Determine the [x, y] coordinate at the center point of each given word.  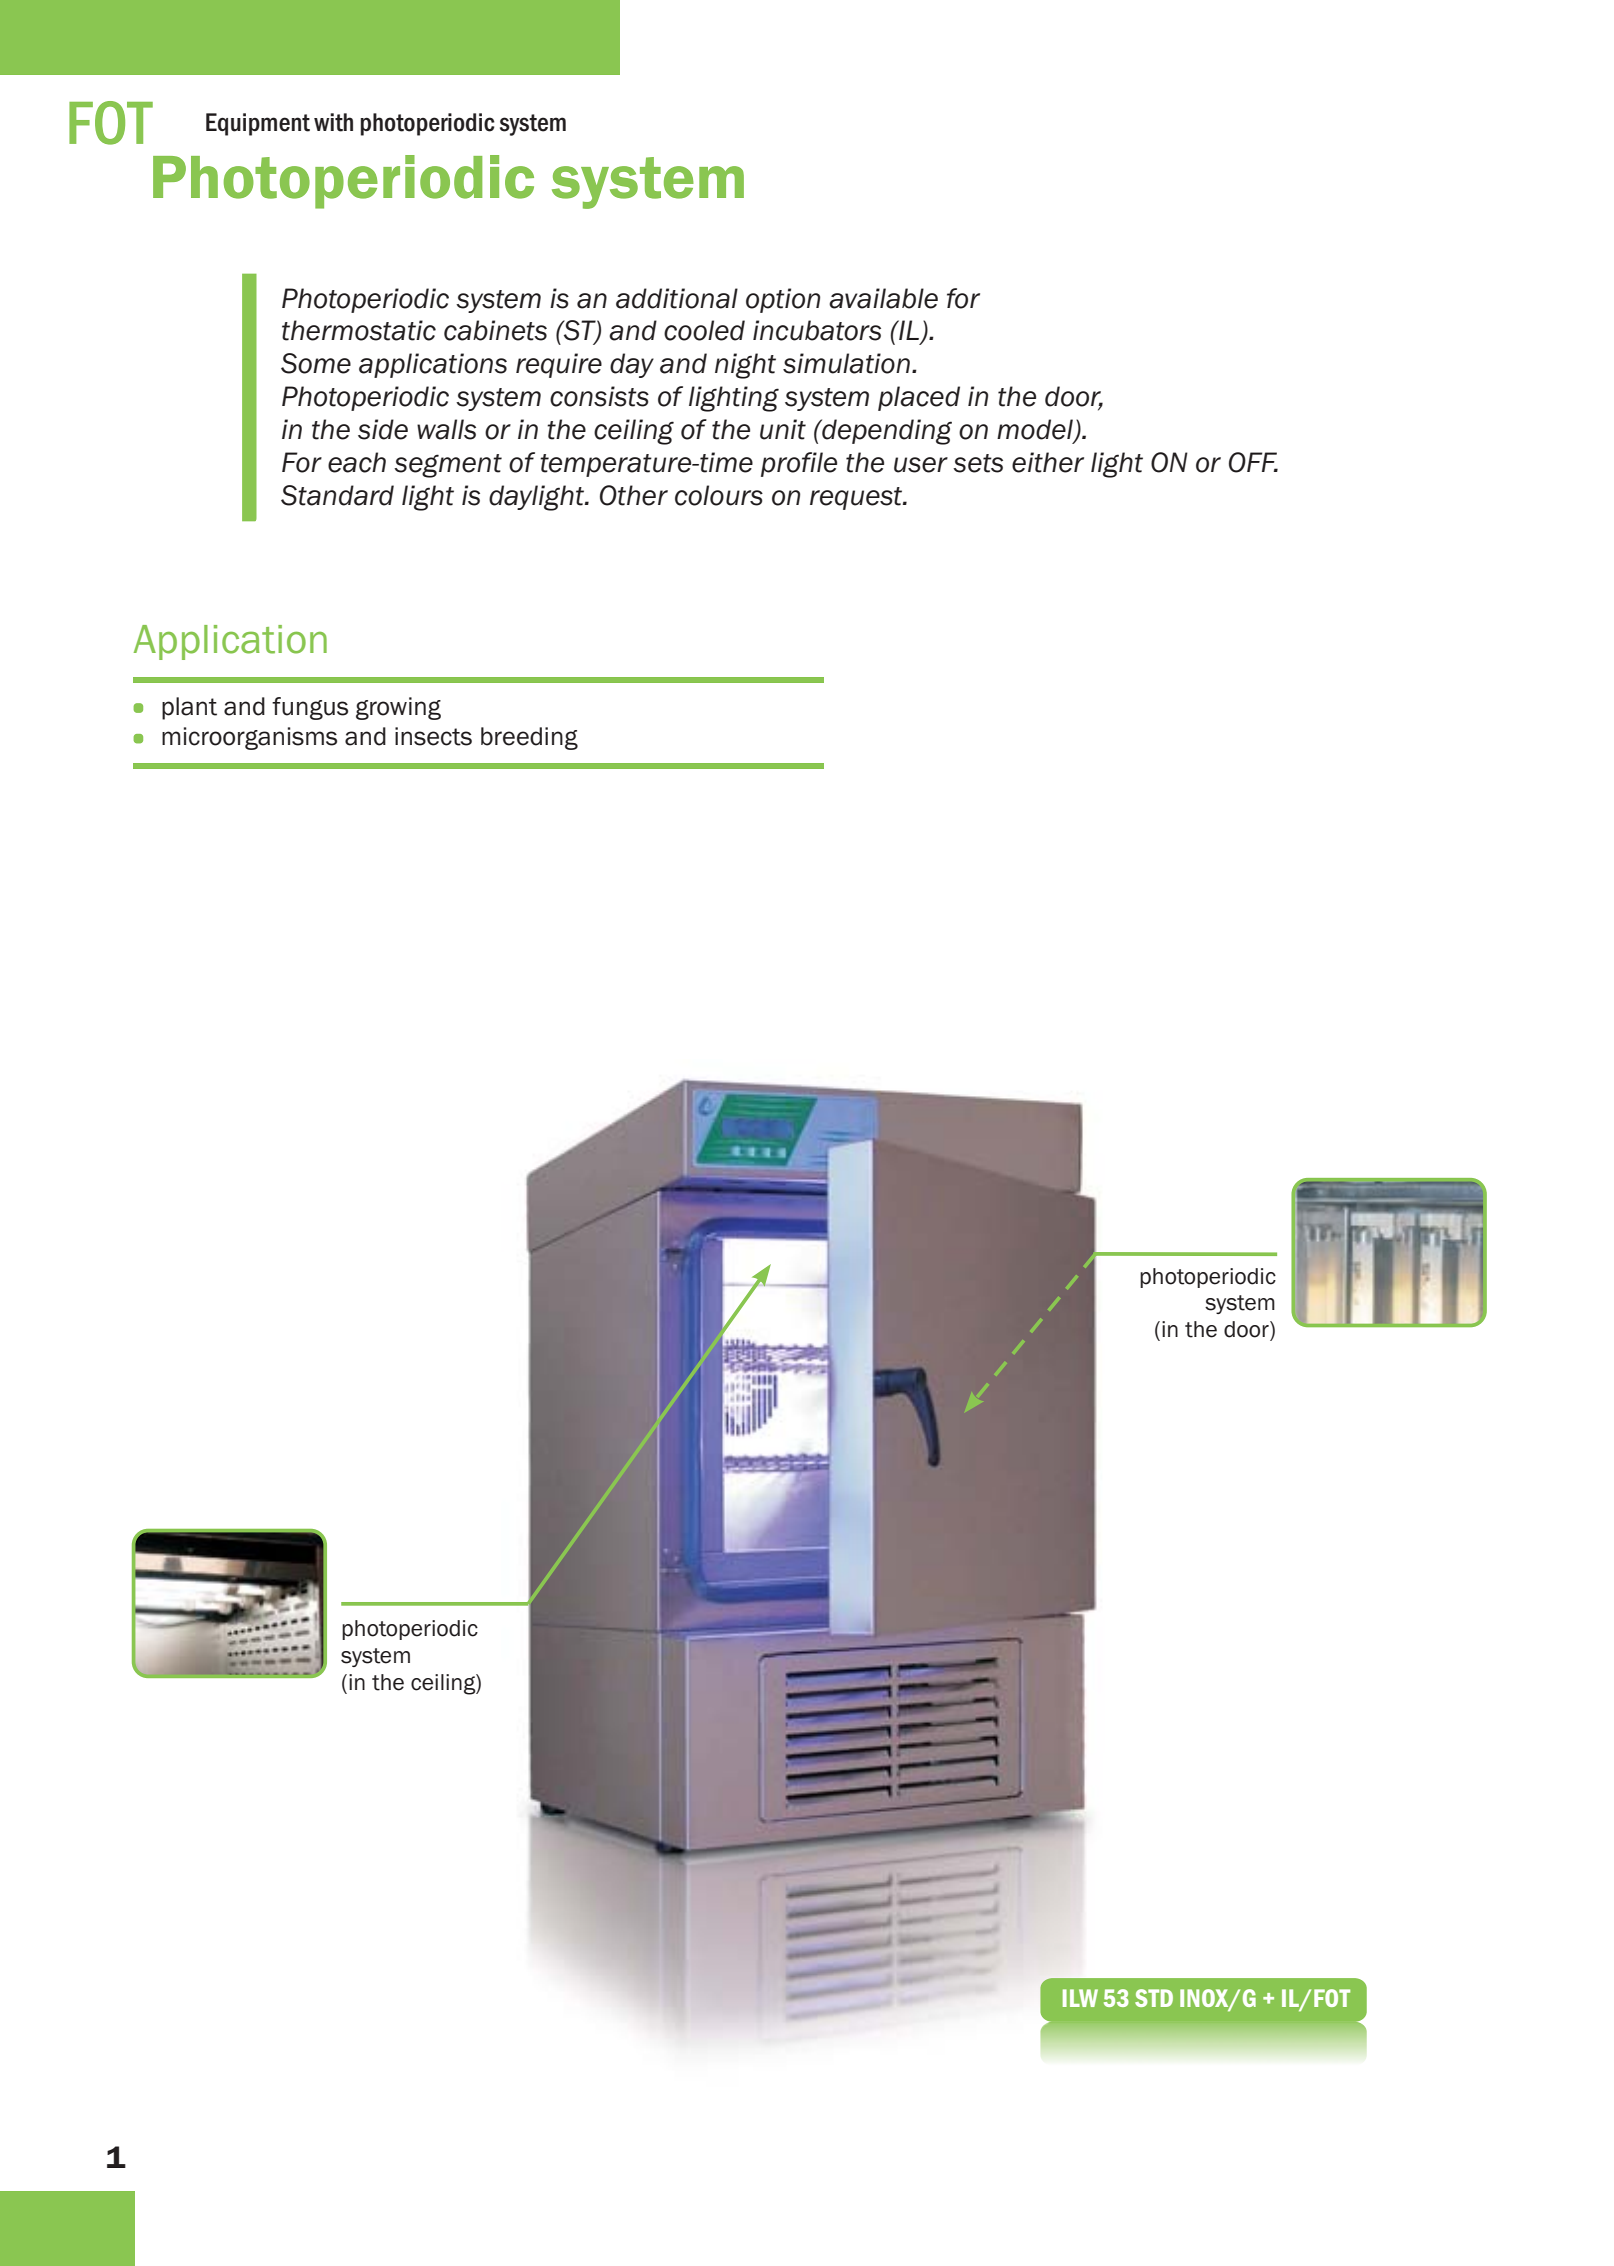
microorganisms [249, 738]
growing [398, 708]
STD [1154, 1998]
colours [719, 495]
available [883, 298]
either [1048, 462]
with [333, 122]
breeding [529, 738]
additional [677, 298]
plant [189, 708]
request [857, 498]
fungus [310, 708]
